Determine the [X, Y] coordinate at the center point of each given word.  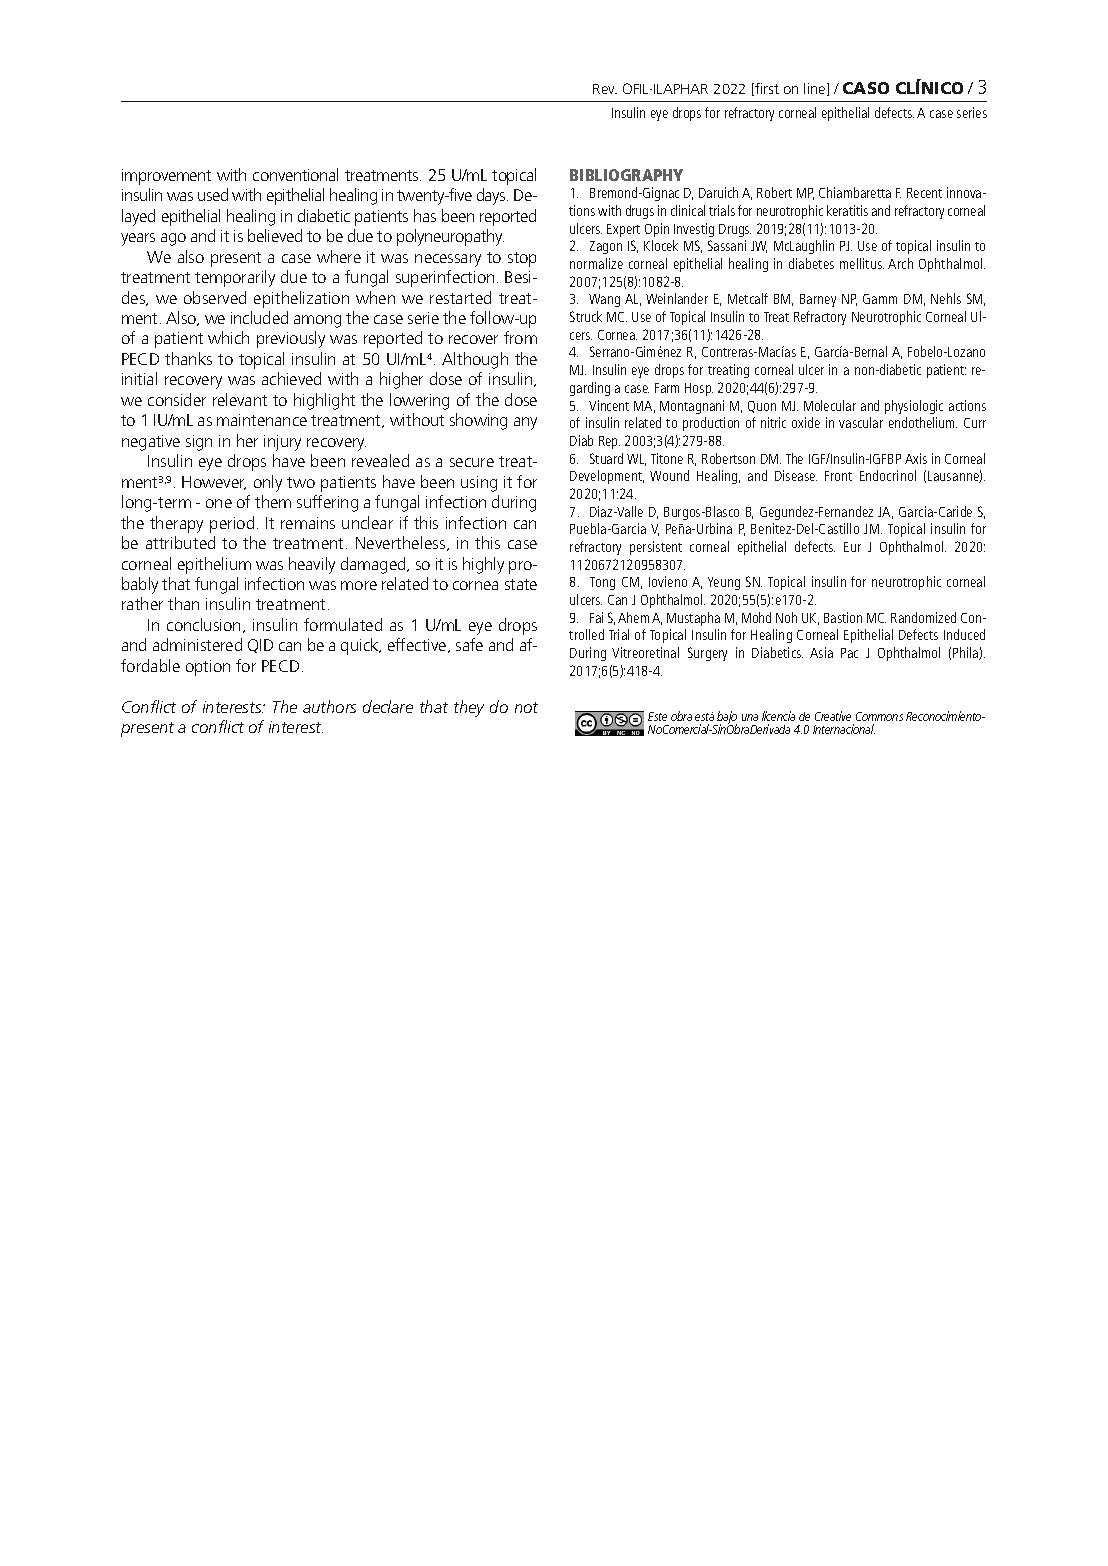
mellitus [862, 263]
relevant [240, 399]
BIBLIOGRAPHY [626, 175]
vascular [861, 422]
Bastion [843, 617]
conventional [295, 174]
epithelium [214, 565]
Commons [879, 716]
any [525, 423]
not [526, 707]
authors [329, 706]
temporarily [235, 278]
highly [483, 565]
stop [522, 259]
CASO [866, 88]
